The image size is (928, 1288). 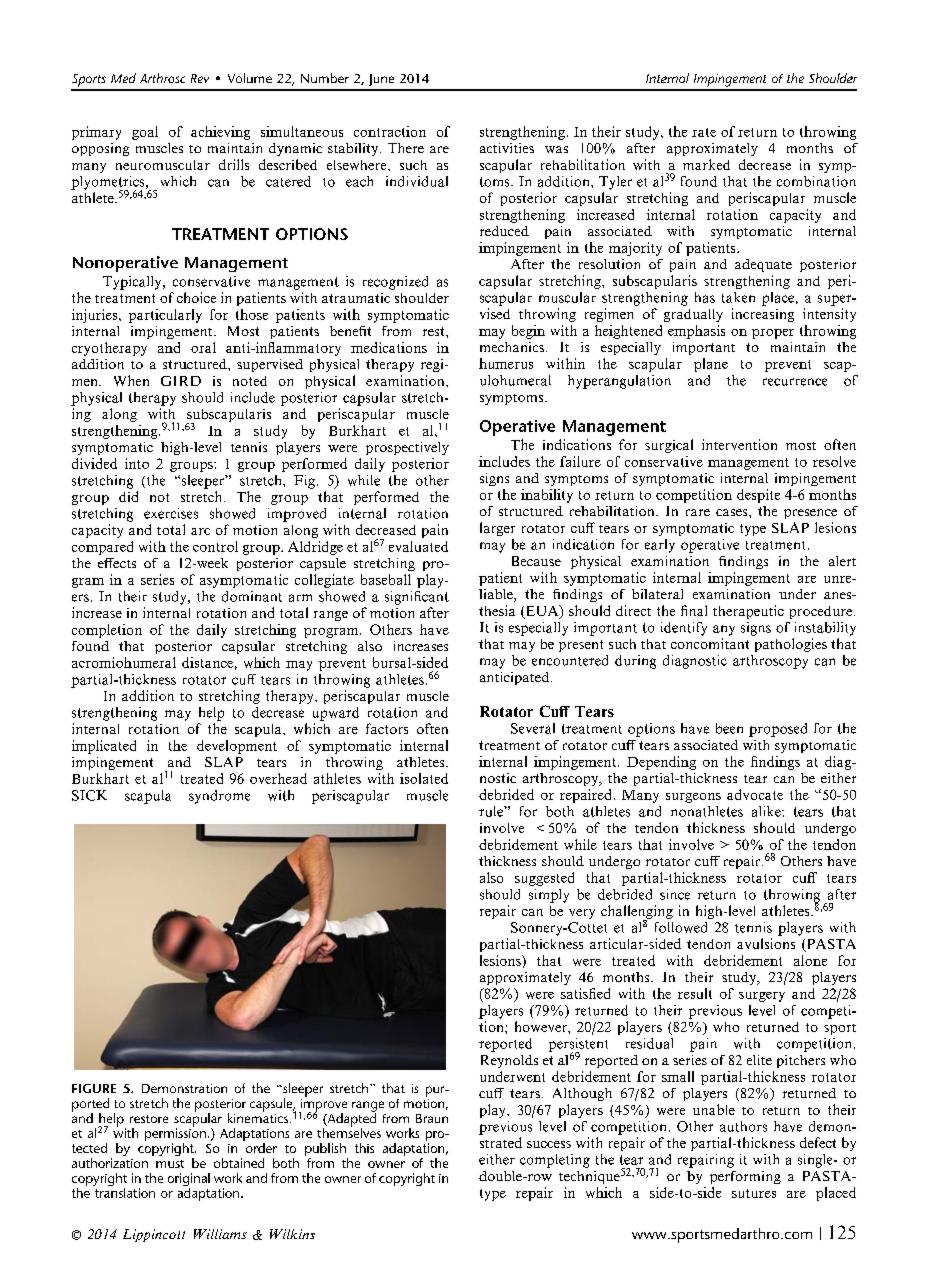 I want to click on activities, so click(x=507, y=148).
